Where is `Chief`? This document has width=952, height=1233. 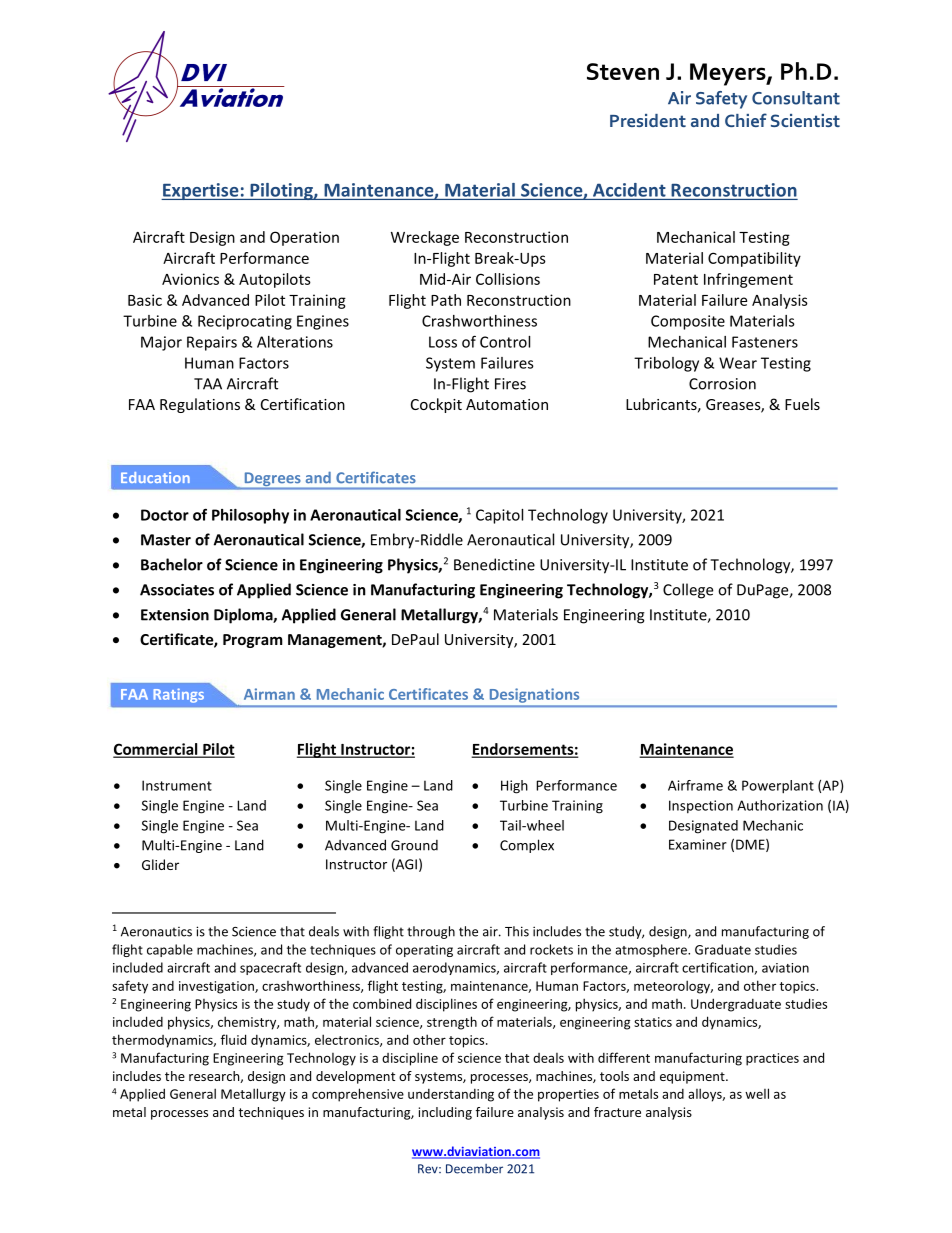 Chief is located at coordinates (746, 120).
